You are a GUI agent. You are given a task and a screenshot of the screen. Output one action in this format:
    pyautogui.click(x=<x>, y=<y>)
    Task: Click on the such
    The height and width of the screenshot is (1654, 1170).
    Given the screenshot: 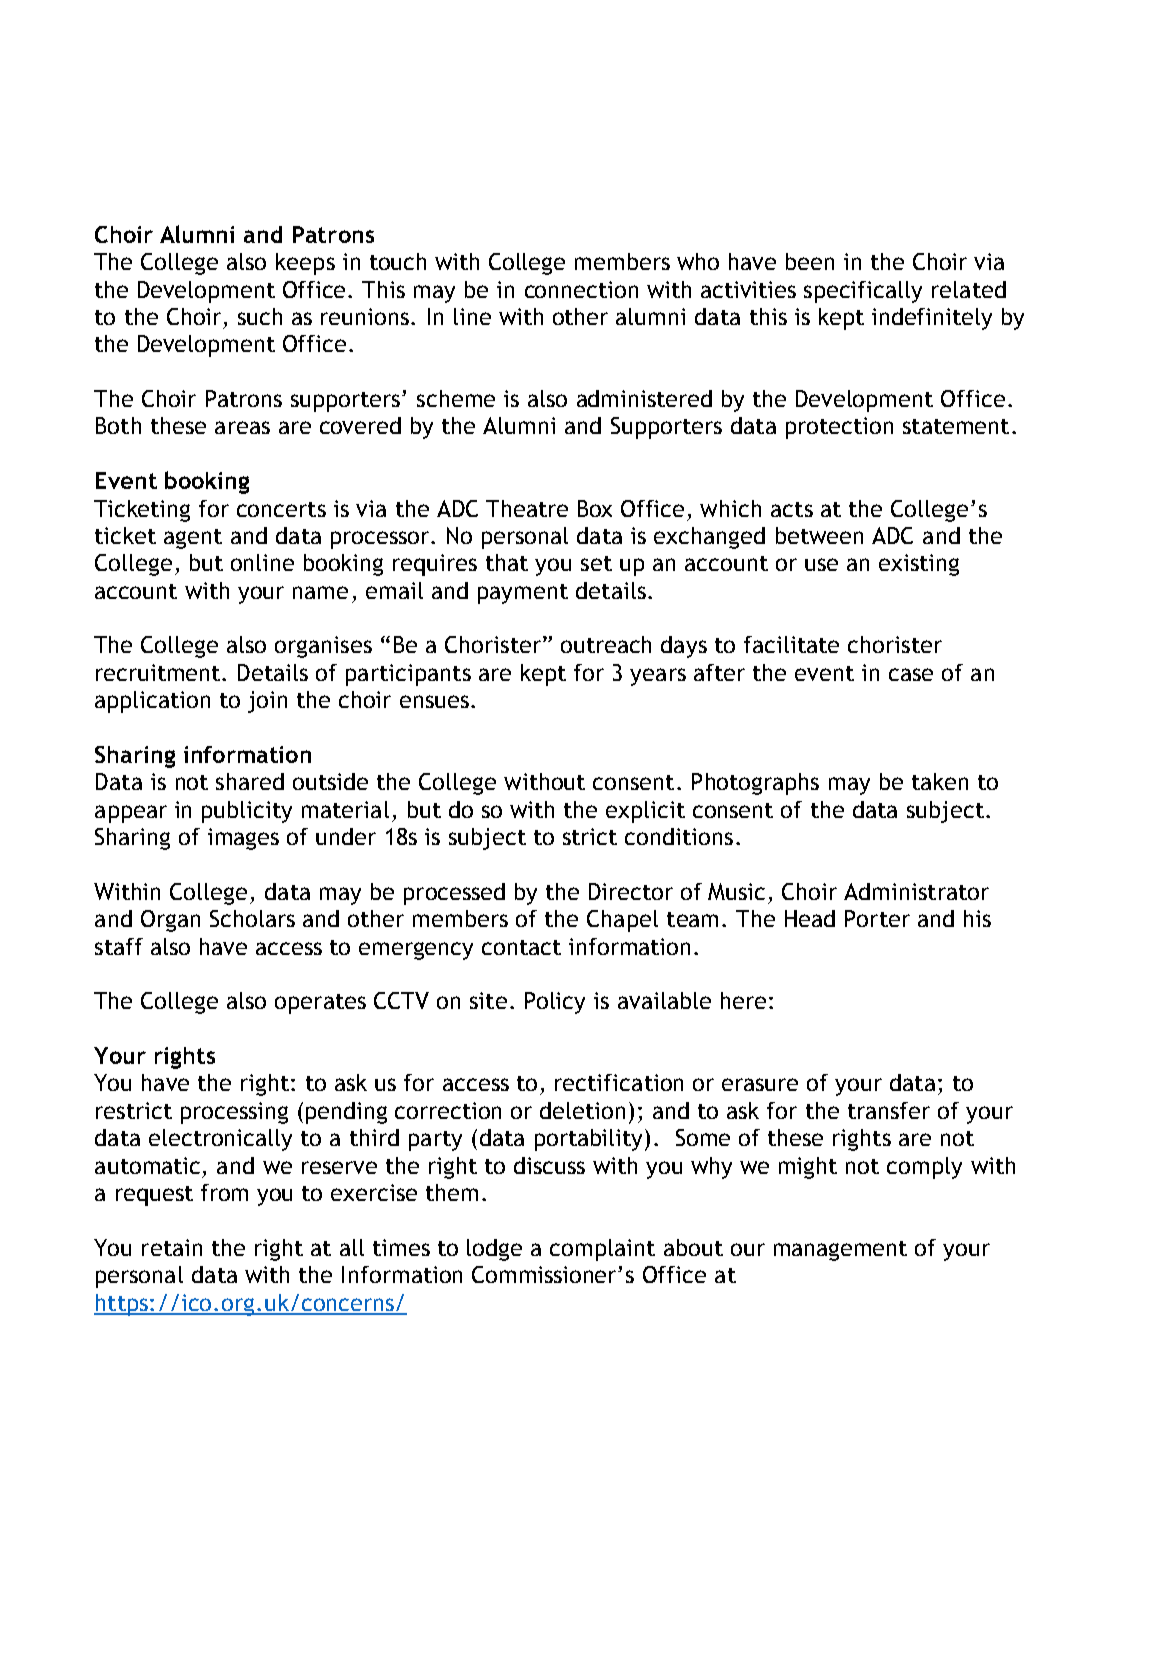 What is the action you would take?
    pyautogui.click(x=260, y=316)
